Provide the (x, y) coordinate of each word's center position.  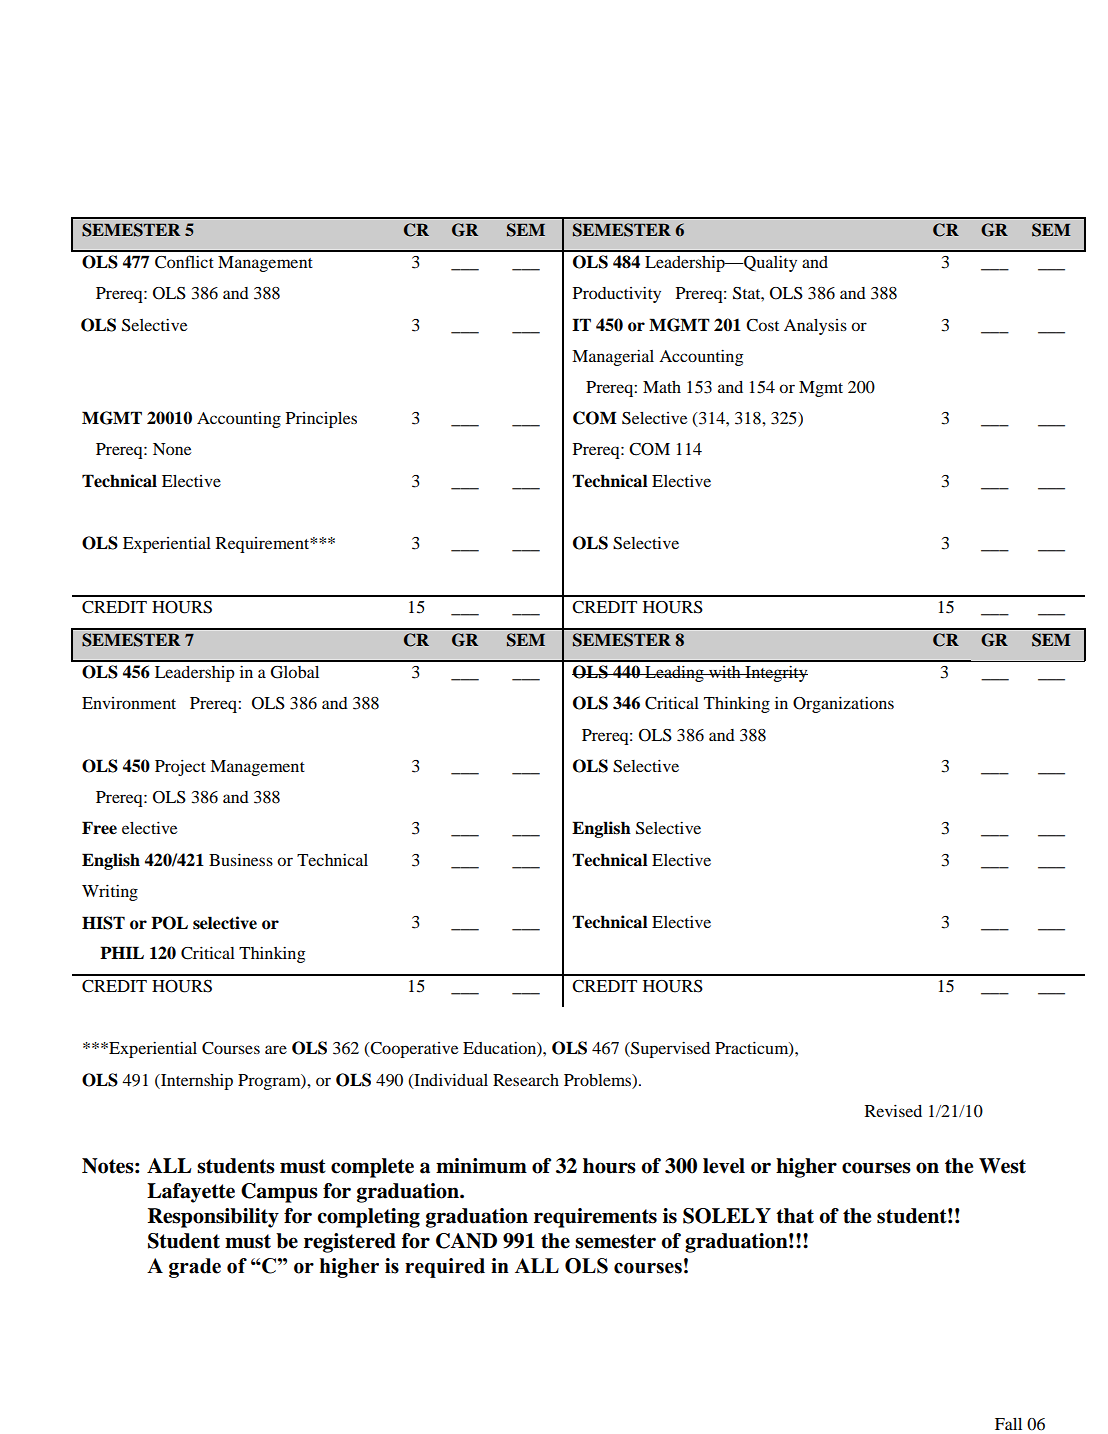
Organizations (843, 704)
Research (526, 1080)
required (445, 1268)
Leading (674, 674)
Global (295, 672)
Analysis (815, 327)
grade (195, 1268)
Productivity (617, 294)
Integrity (775, 673)
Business (241, 860)
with (725, 672)
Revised (893, 1111)
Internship (196, 1081)
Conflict (184, 262)
